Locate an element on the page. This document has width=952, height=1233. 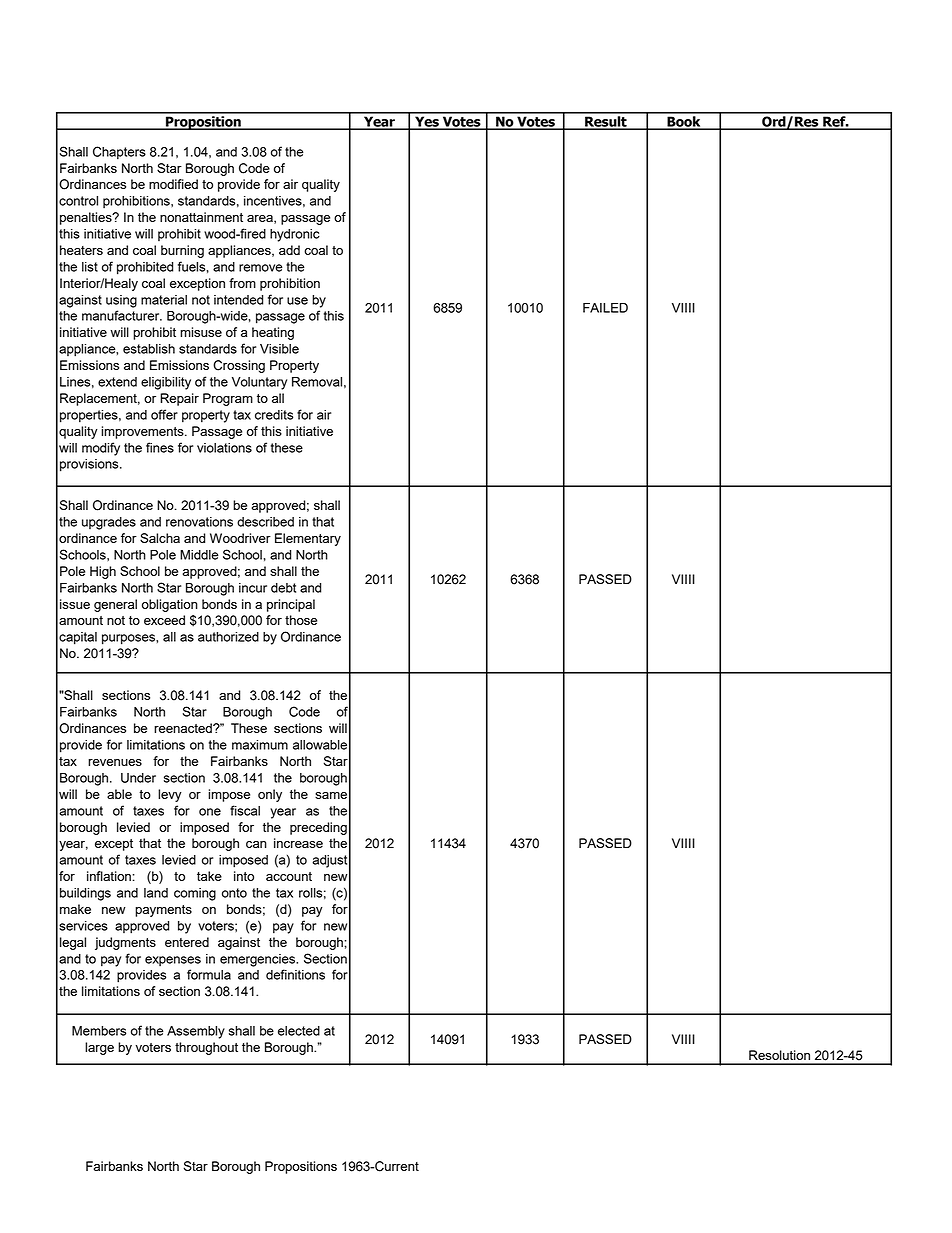
hydronic is located at coordinates (295, 235).
